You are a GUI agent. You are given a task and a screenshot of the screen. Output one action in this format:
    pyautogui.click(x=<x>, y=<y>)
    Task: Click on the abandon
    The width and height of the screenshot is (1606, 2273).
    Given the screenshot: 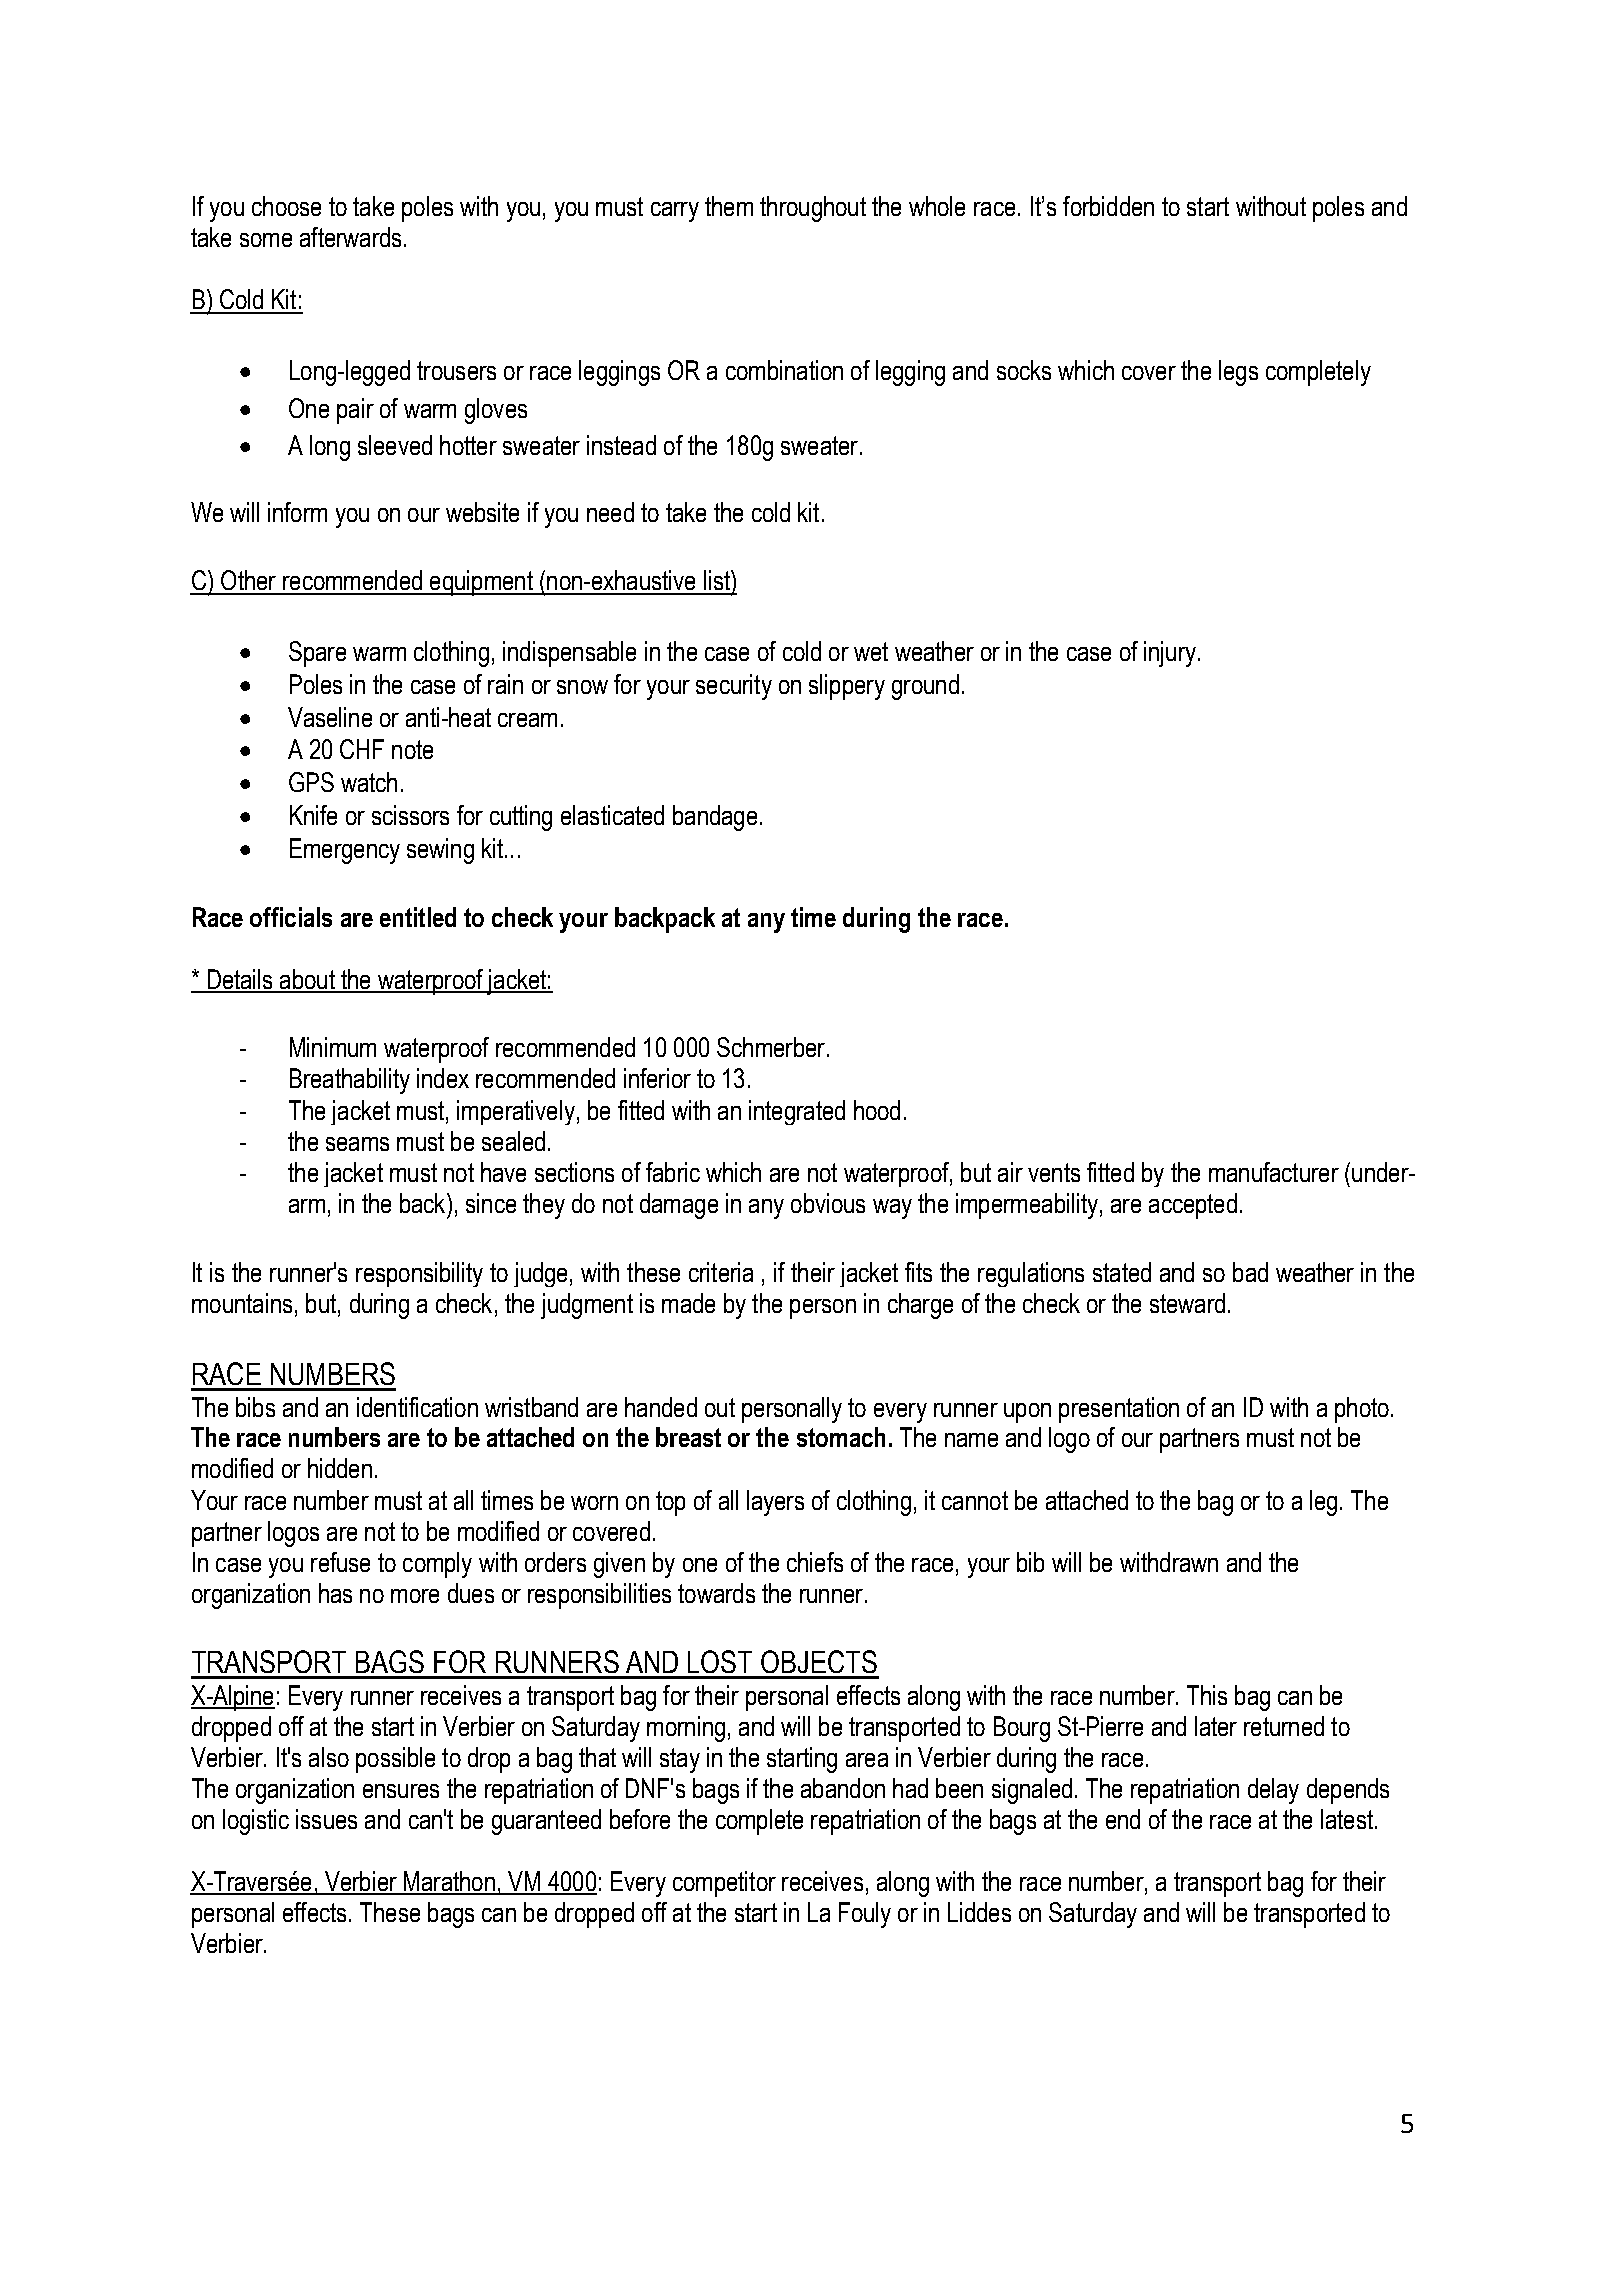 What is the action you would take?
    pyautogui.click(x=843, y=1788)
